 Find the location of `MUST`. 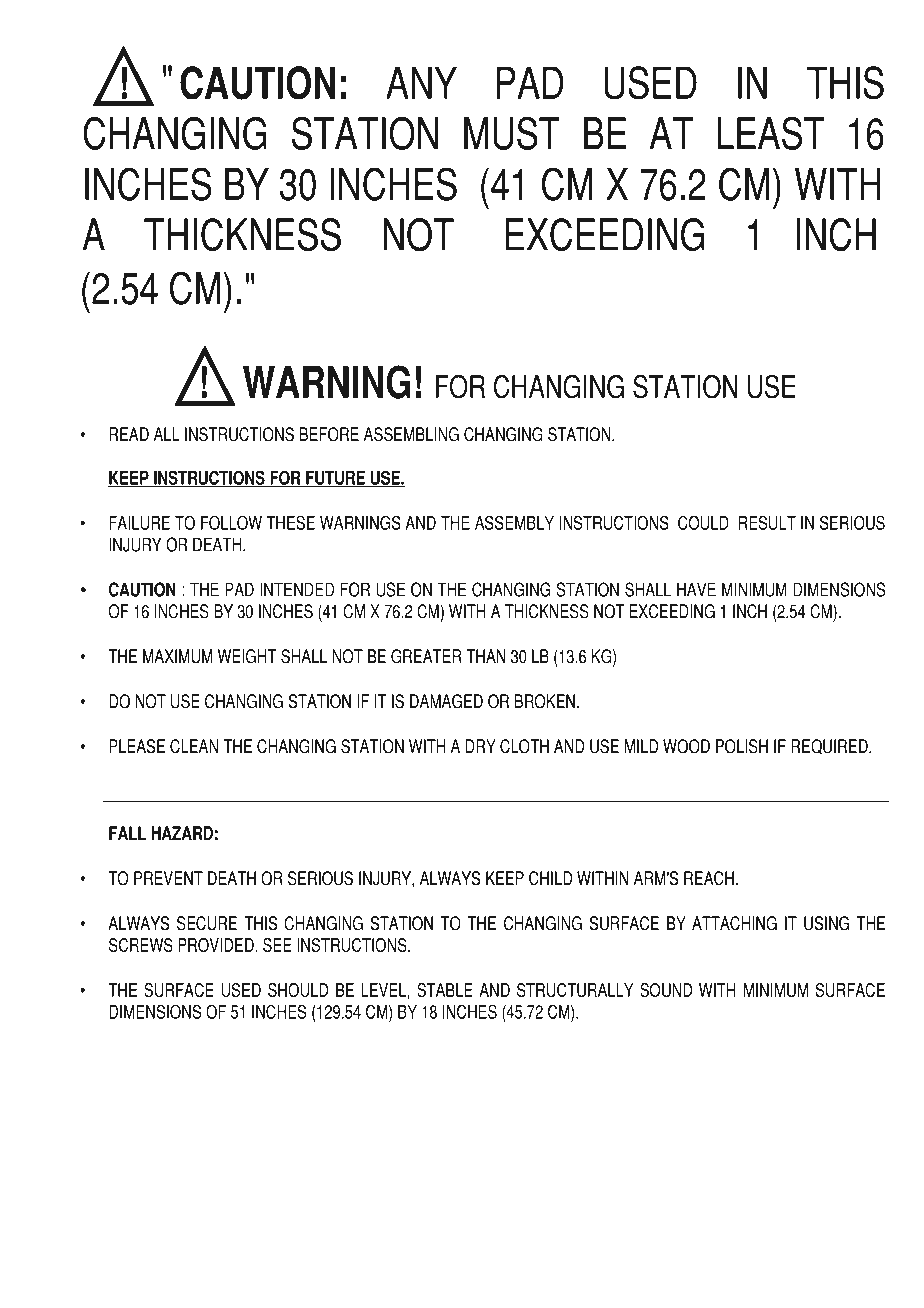

MUST is located at coordinates (512, 133).
